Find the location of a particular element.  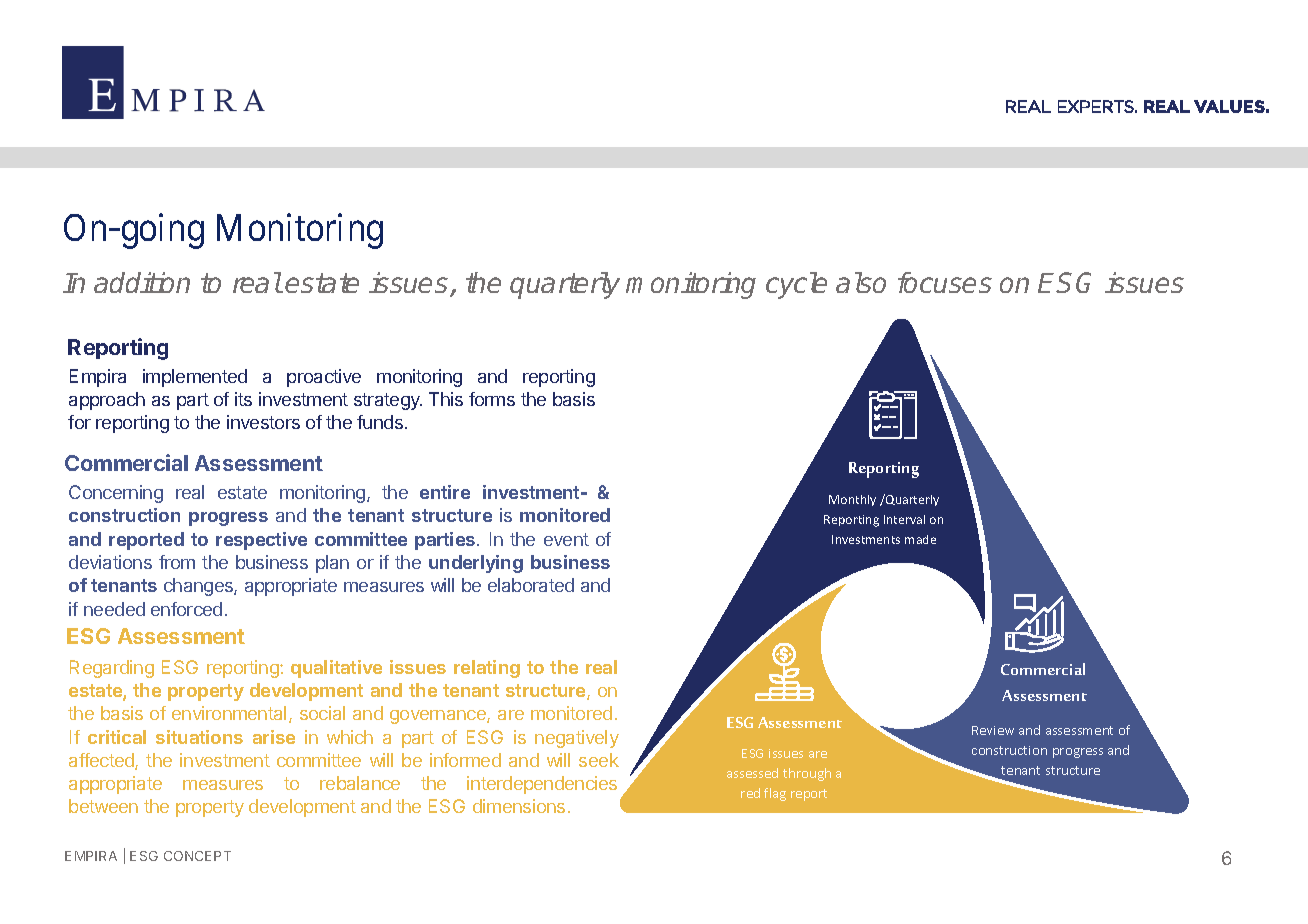

investors is located at coordinates (263, 422).
